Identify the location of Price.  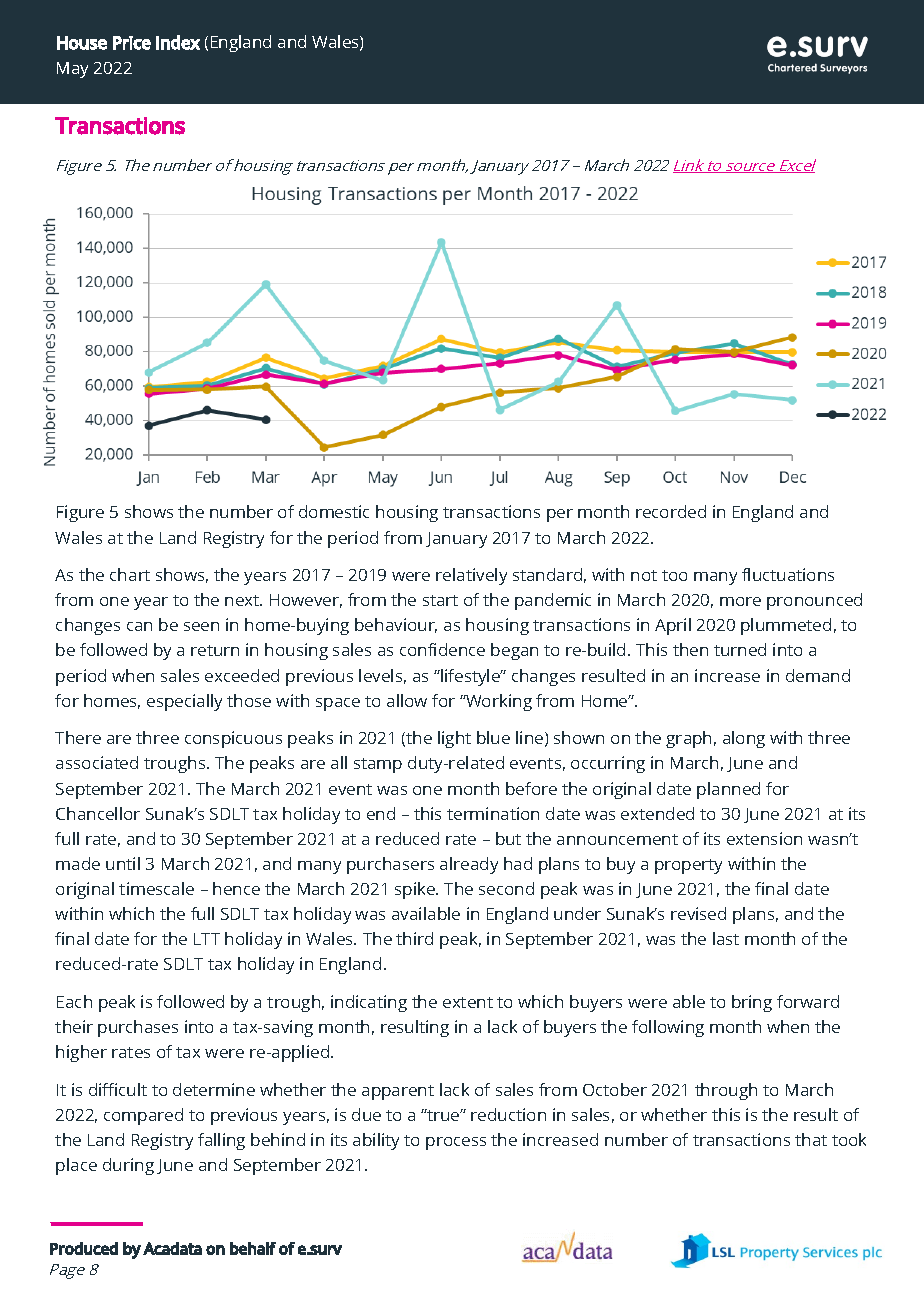
(132, 43).
